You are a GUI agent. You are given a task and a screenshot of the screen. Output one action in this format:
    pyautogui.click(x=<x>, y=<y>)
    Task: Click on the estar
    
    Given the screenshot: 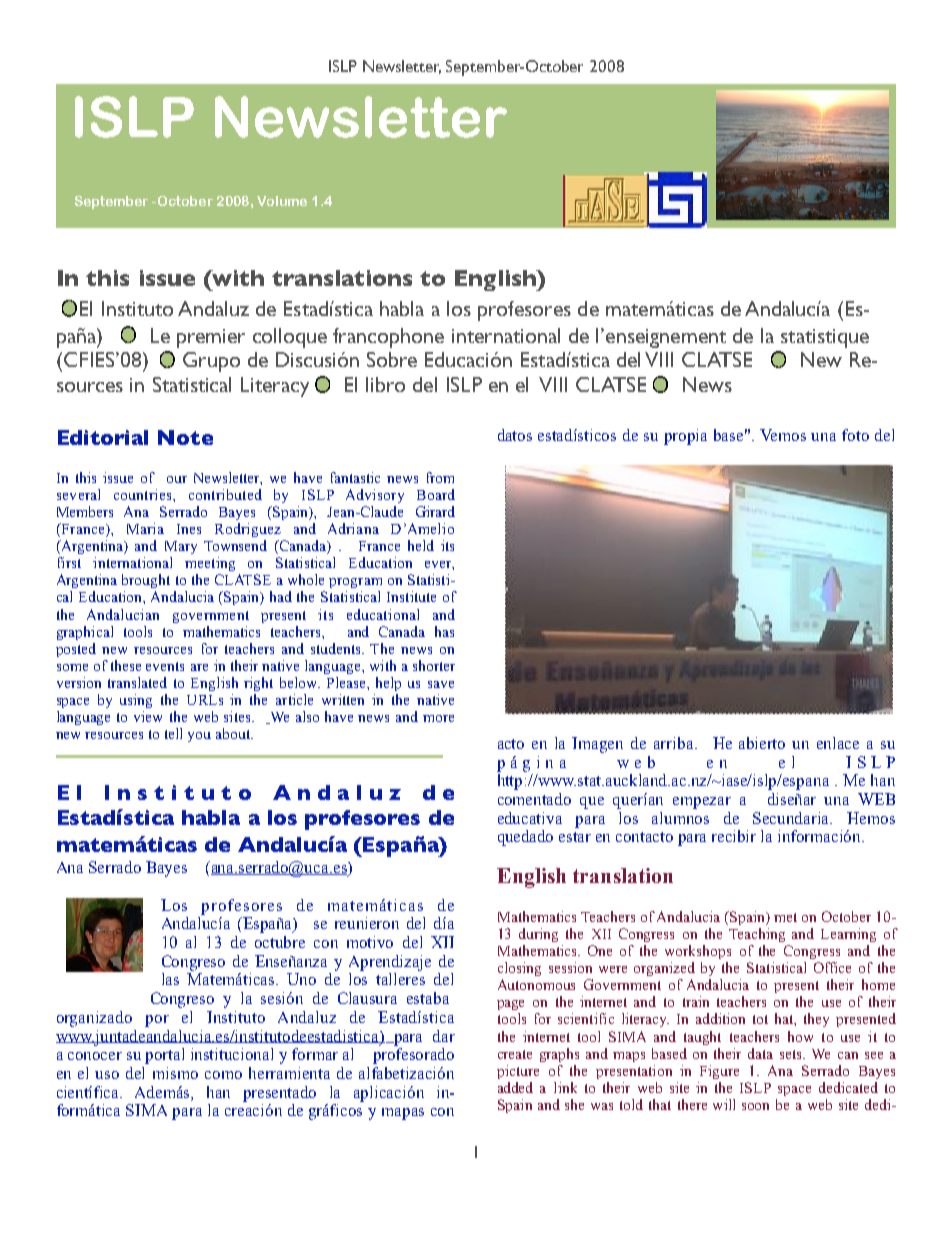 What is the action you would take?
    pyautogui.click(x=575, y=837)
